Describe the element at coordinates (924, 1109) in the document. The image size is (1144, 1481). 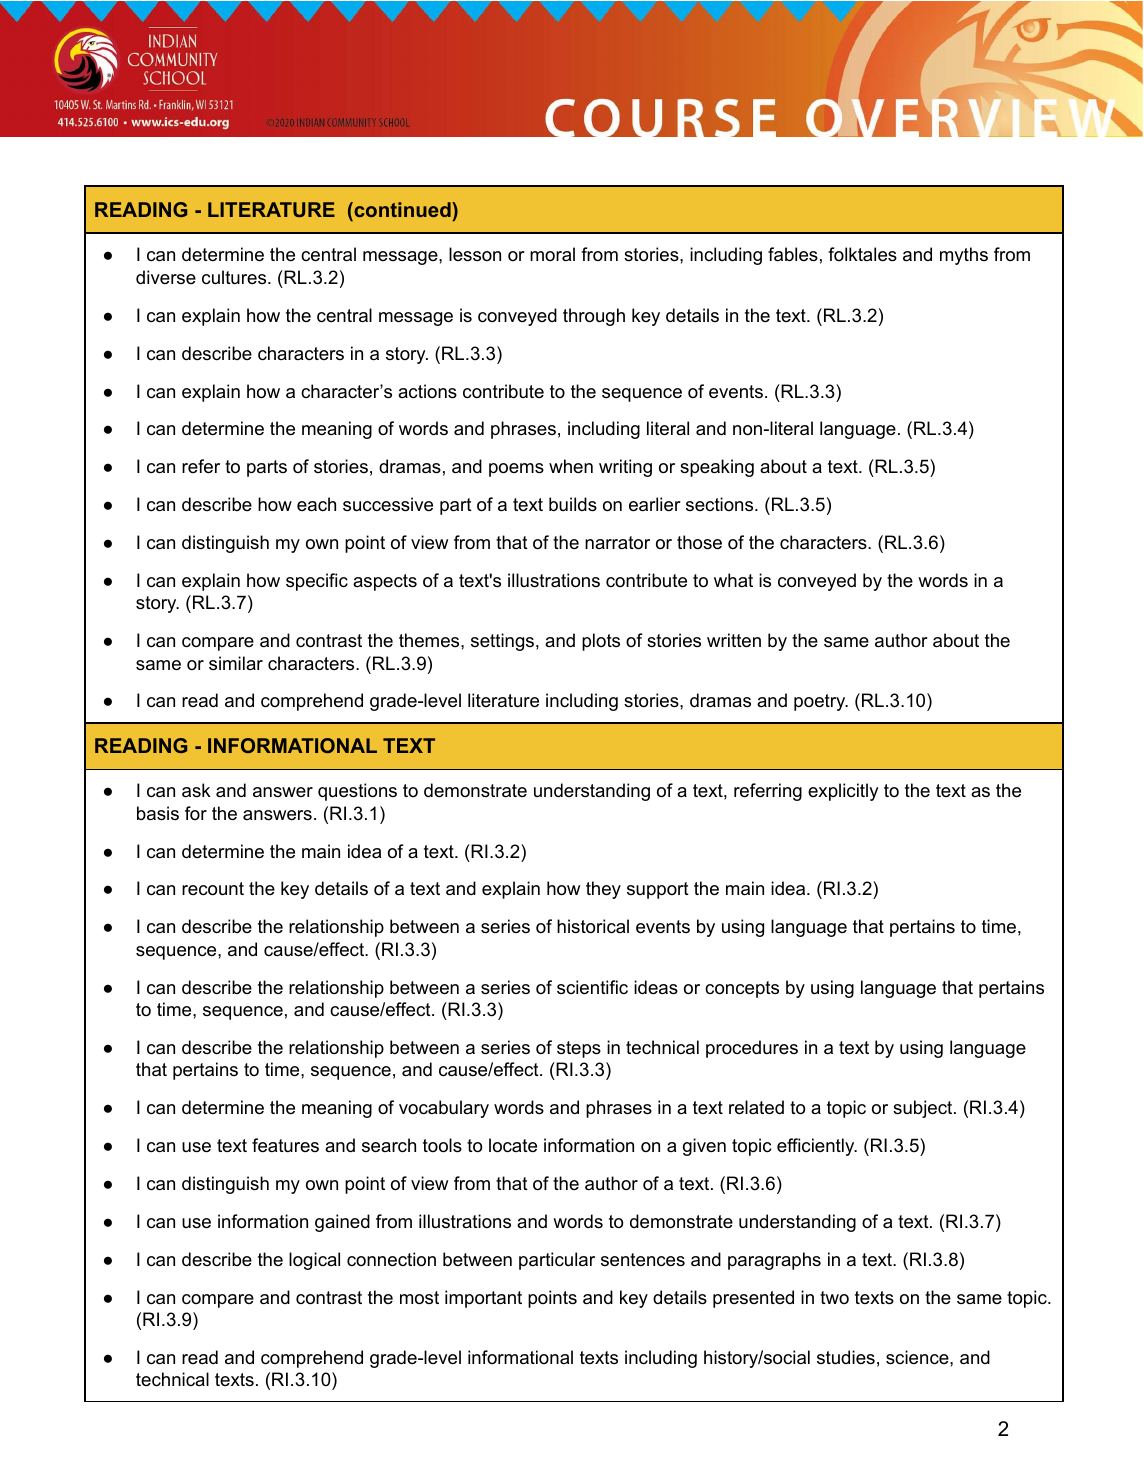
I see `subject` at that location.
